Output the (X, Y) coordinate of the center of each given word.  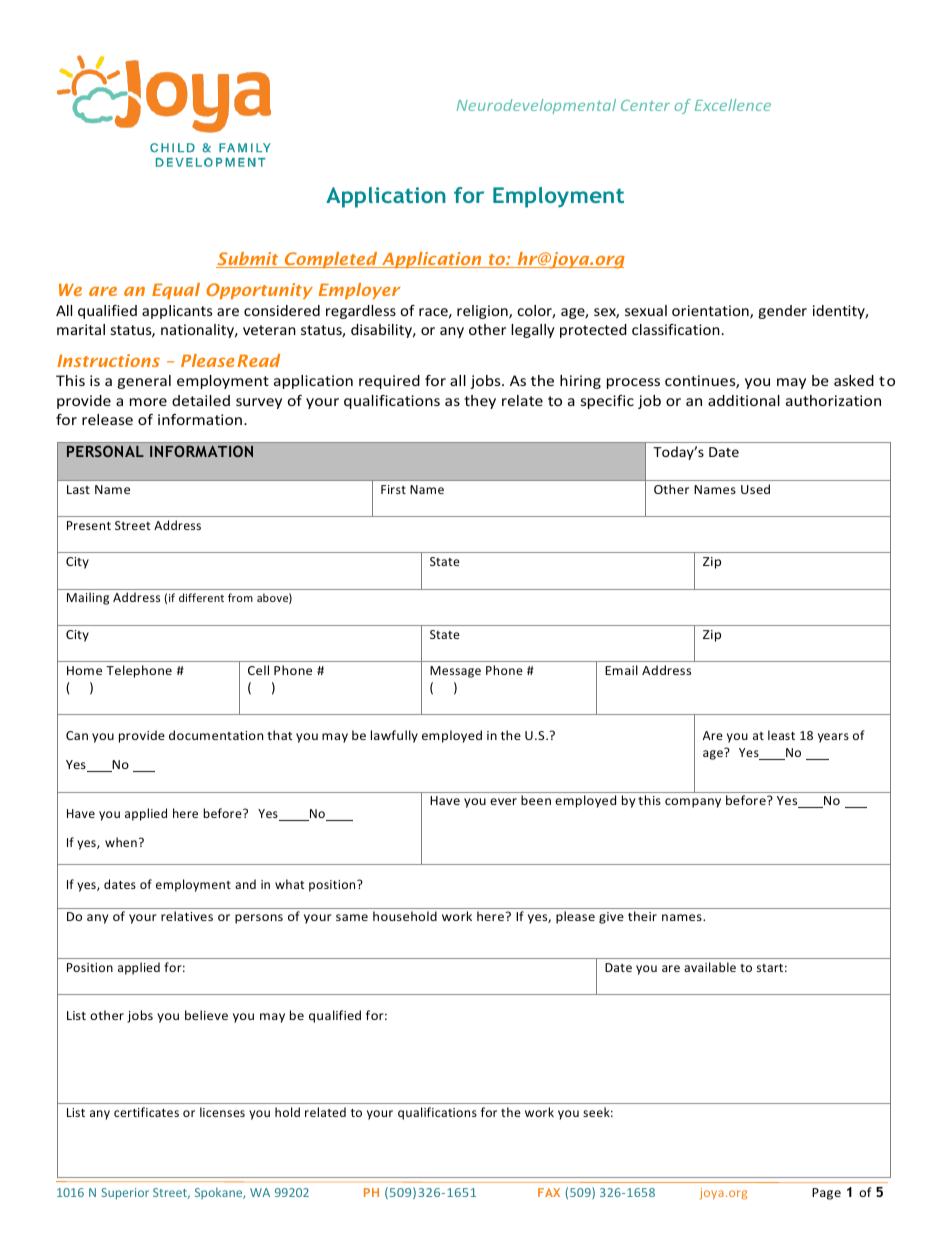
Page (826, 1194)
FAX (549, 1192)
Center (645, 105)
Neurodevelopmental (536, 106)
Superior (125, 1194)
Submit (248, 260)
